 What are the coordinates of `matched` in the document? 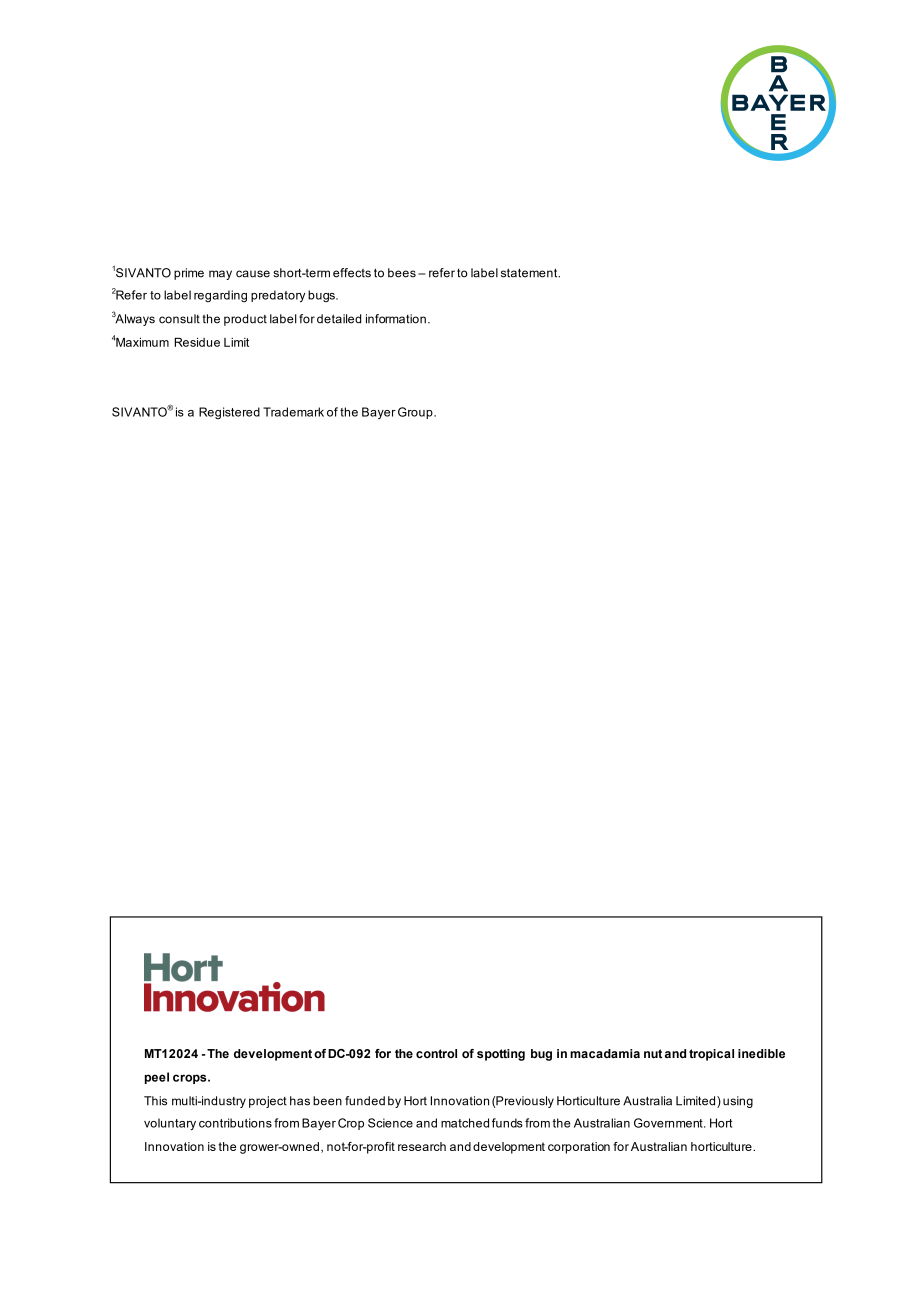 It's located at (465, 1123).
